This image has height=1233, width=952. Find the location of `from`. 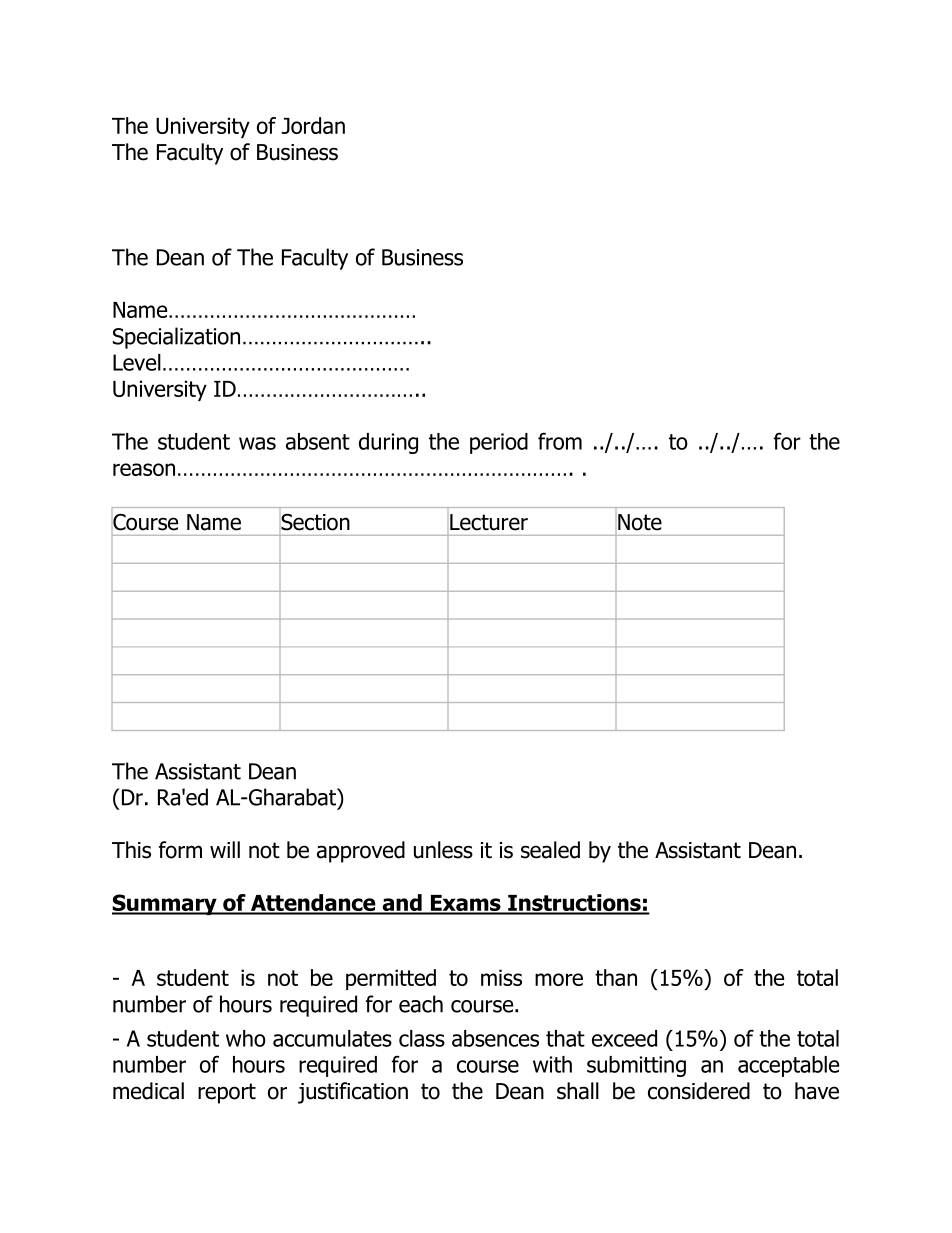

from is located at coordinates (560, 441).
